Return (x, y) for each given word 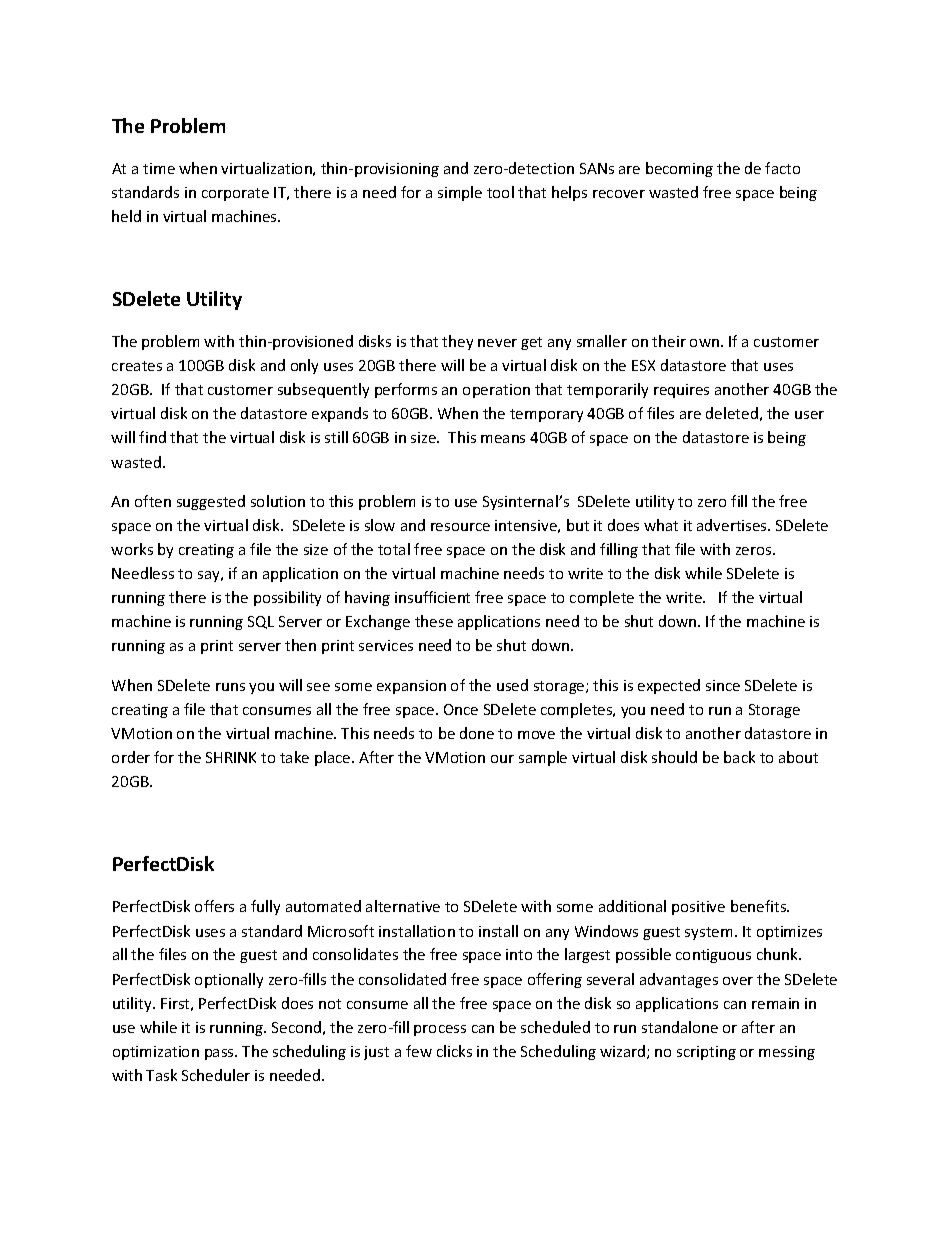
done (477, 733)
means (503, 439)
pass (220, 1054)
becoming (679, 169)
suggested (211, 502)
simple (460, 193)
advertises (733, 525)
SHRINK (231, 757)
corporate (235, 194)
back (739, 757)
